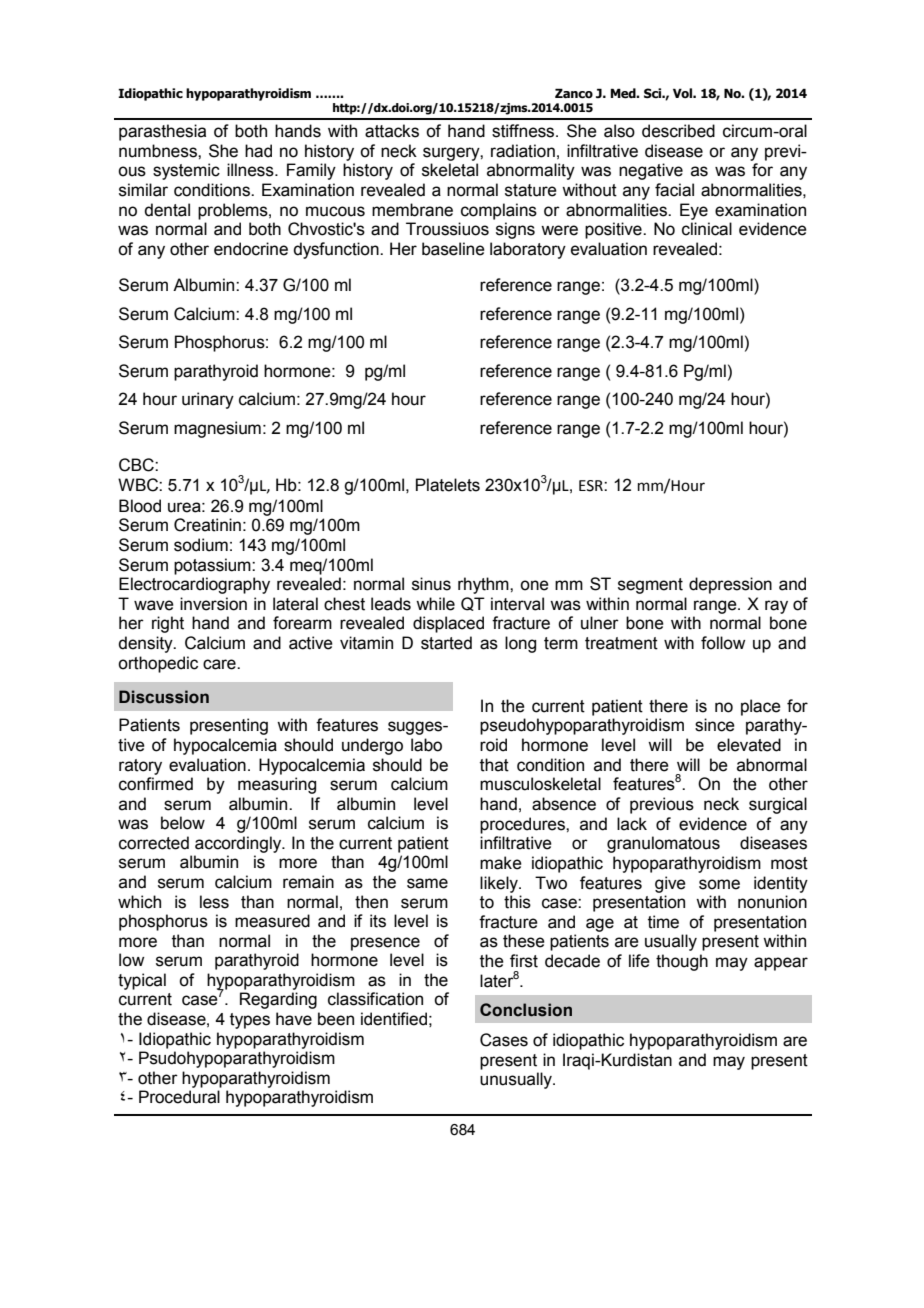  Describe the element at coordinates (715, 725) in the page. I see `since` at that location.
